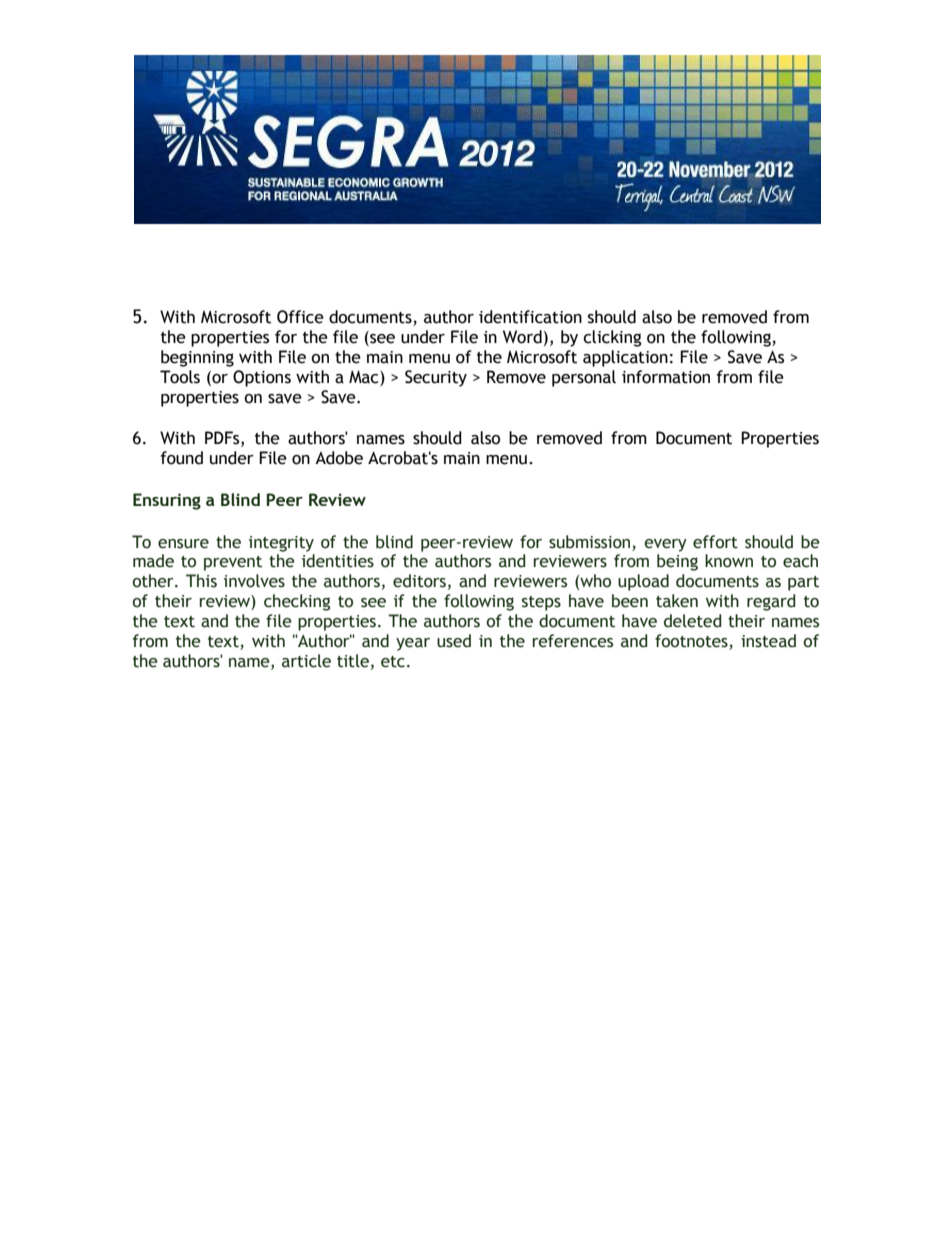  What do you see at coordinates (715, 542) in the screenshot?
I see `effort` at bounding box center [715, 542].
